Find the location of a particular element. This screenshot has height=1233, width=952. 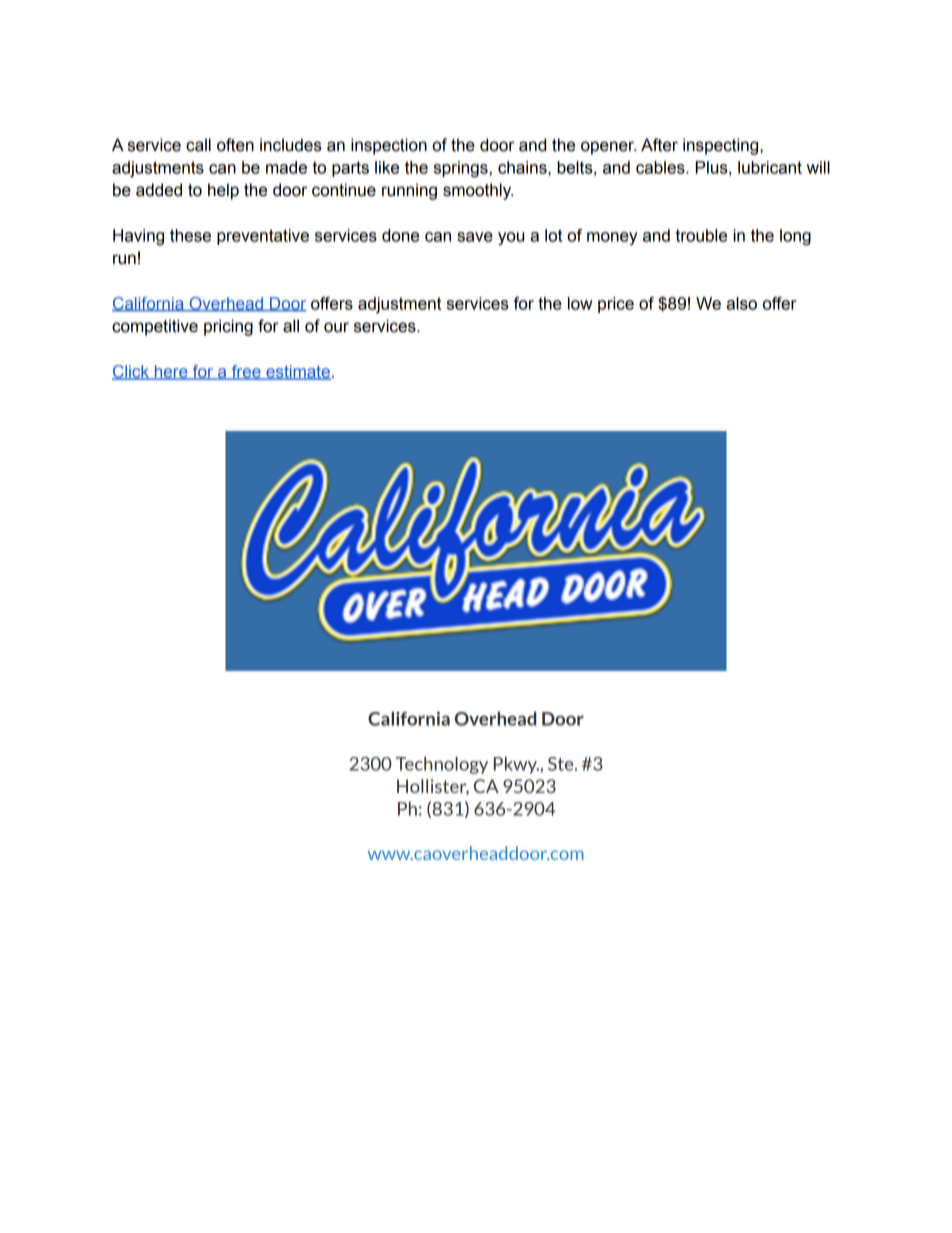

call is located at coordinates (198, 145).
